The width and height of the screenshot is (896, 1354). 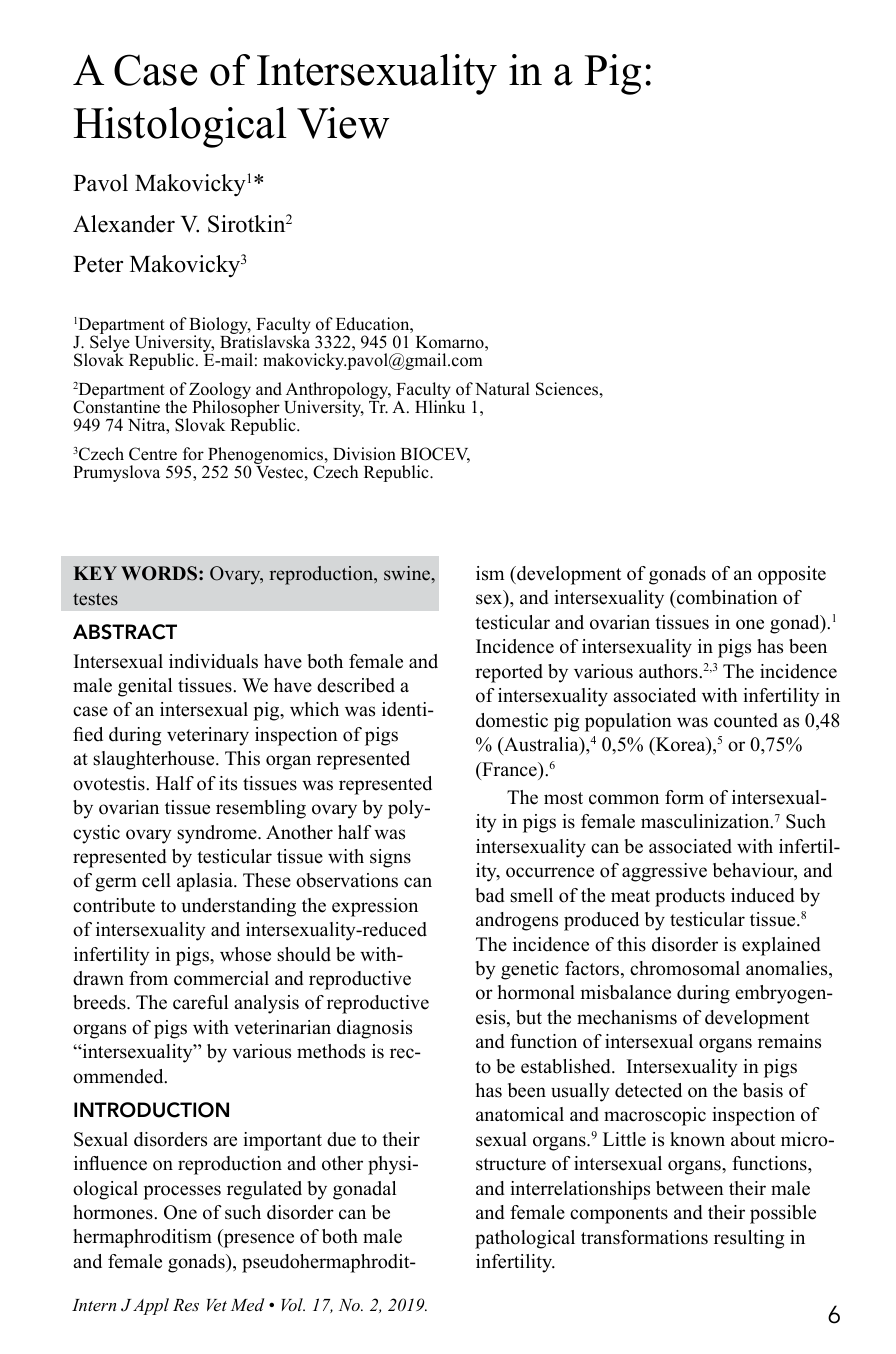 I want to click on bad, so click(x=490, y=895).
